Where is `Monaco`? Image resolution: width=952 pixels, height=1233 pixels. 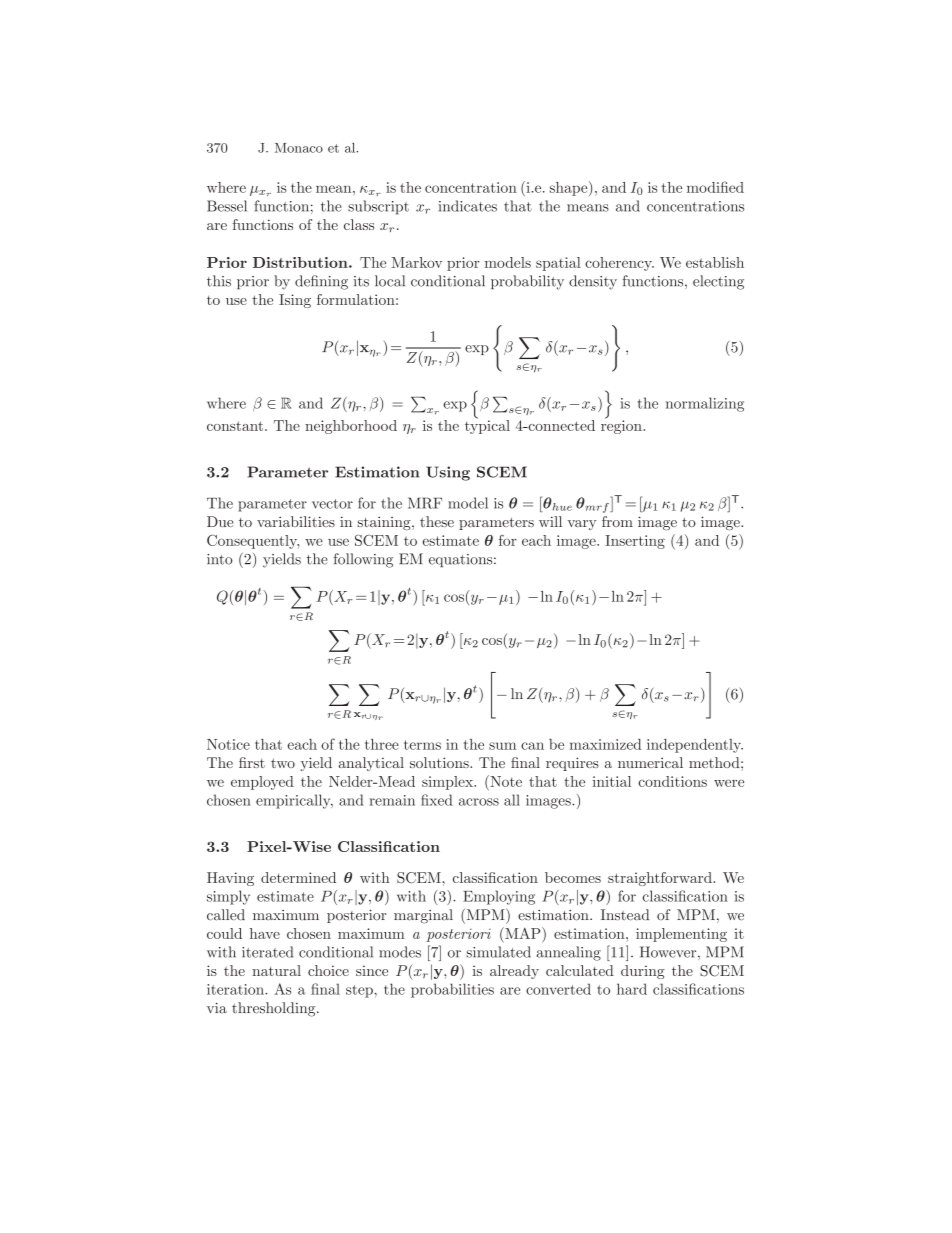 Monaco is located at coordinates (299, 148).
